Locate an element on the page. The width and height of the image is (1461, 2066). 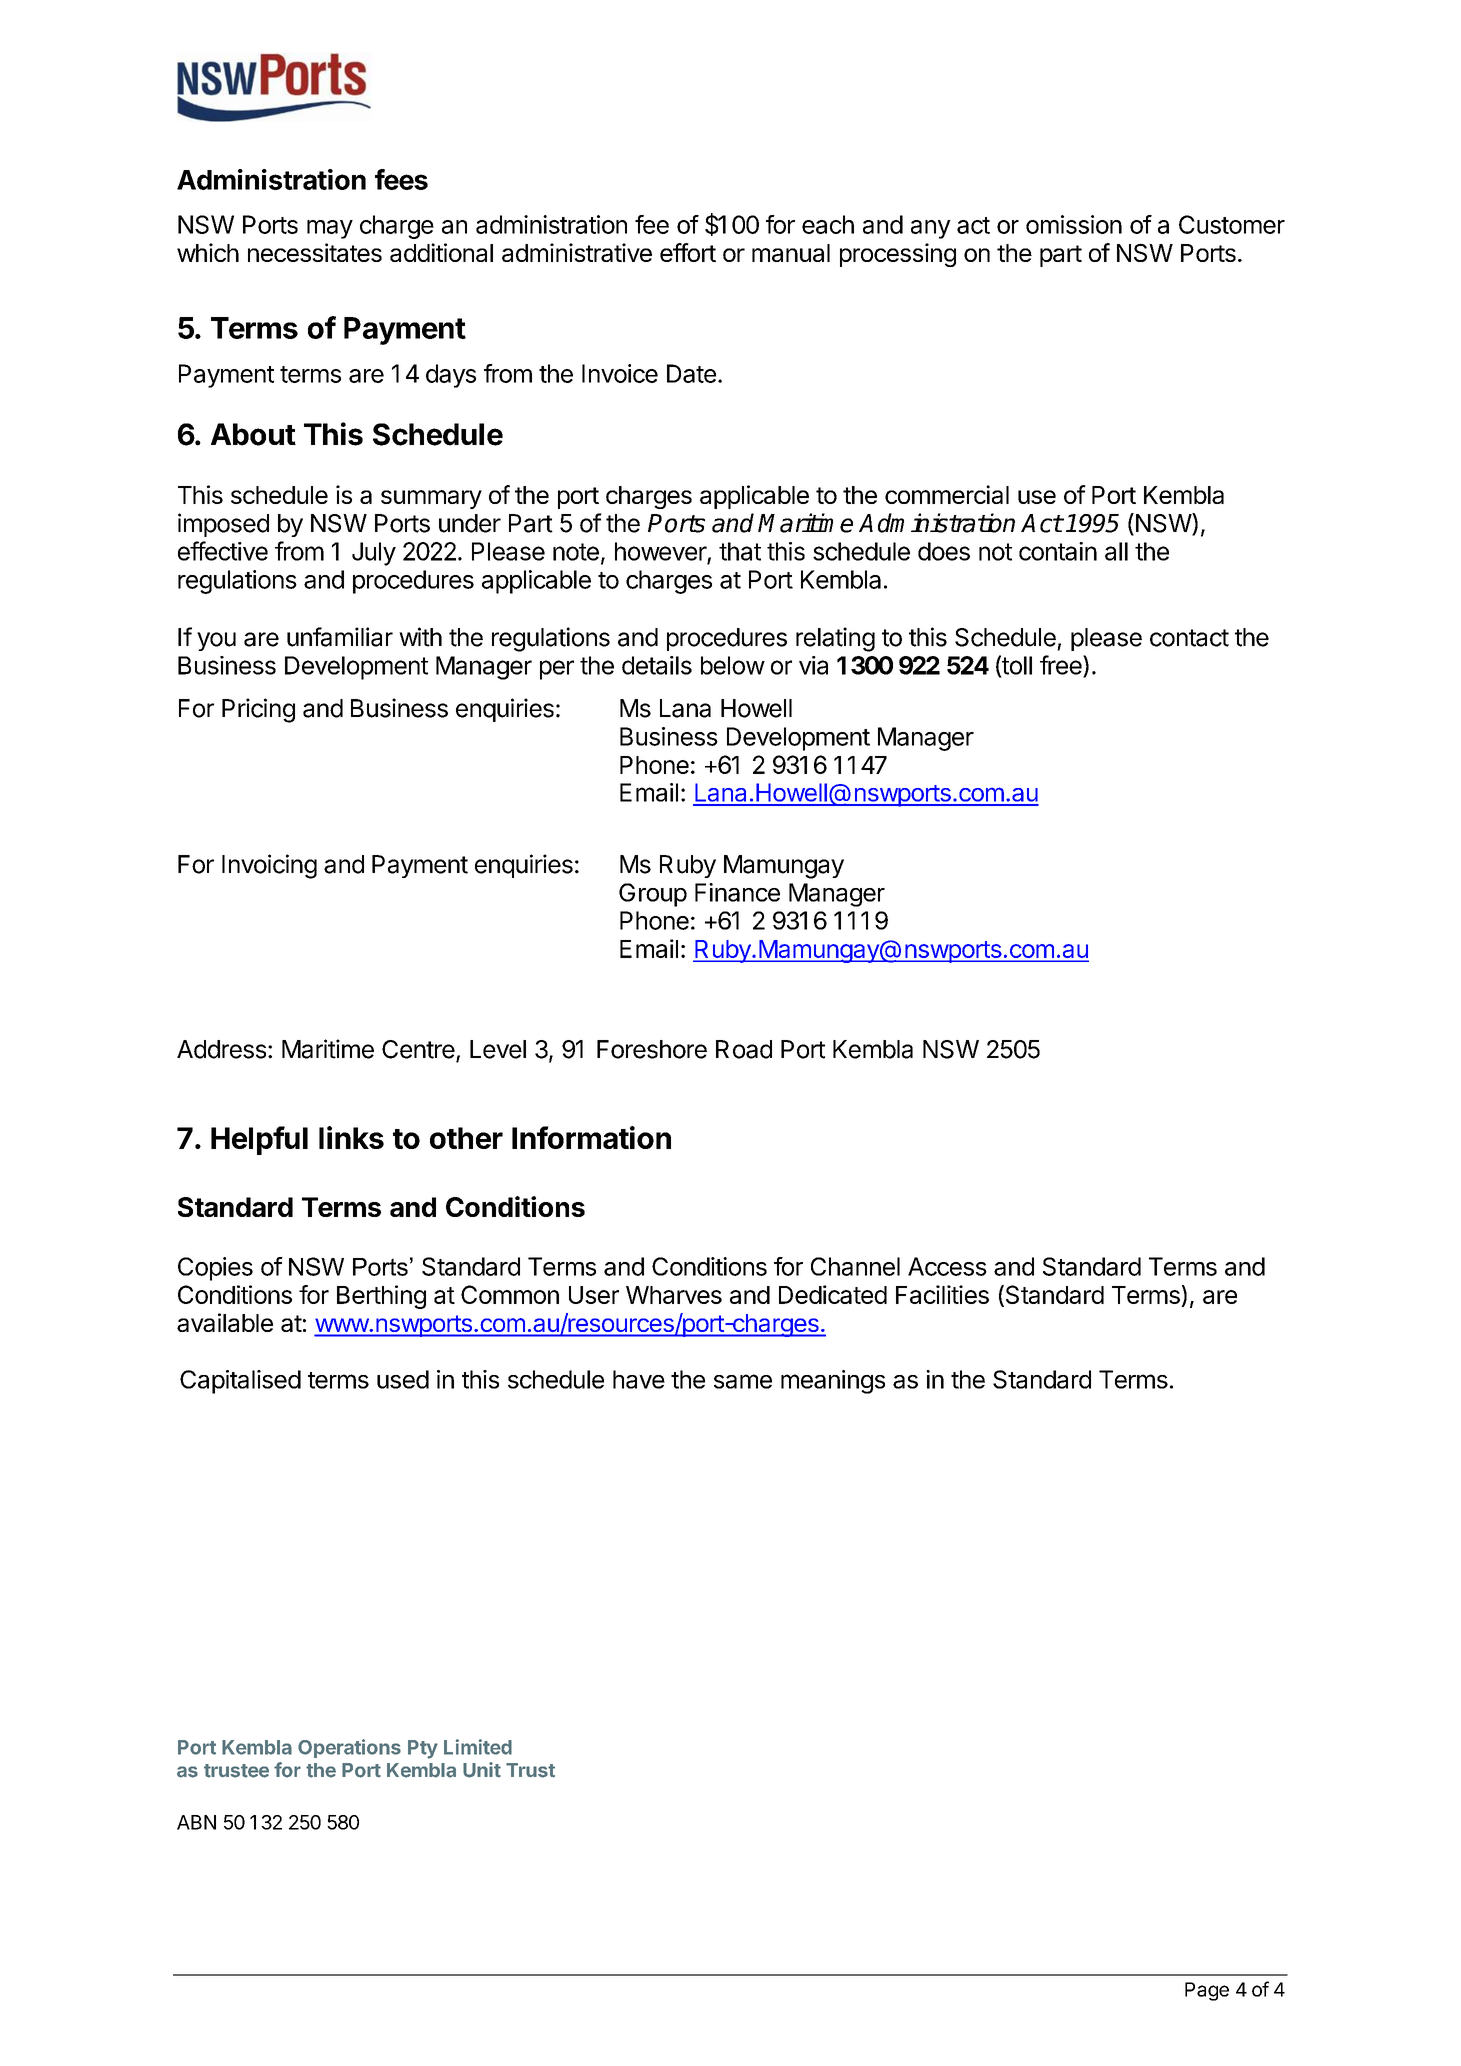
Unit is located at coordinates (482, 1770).
